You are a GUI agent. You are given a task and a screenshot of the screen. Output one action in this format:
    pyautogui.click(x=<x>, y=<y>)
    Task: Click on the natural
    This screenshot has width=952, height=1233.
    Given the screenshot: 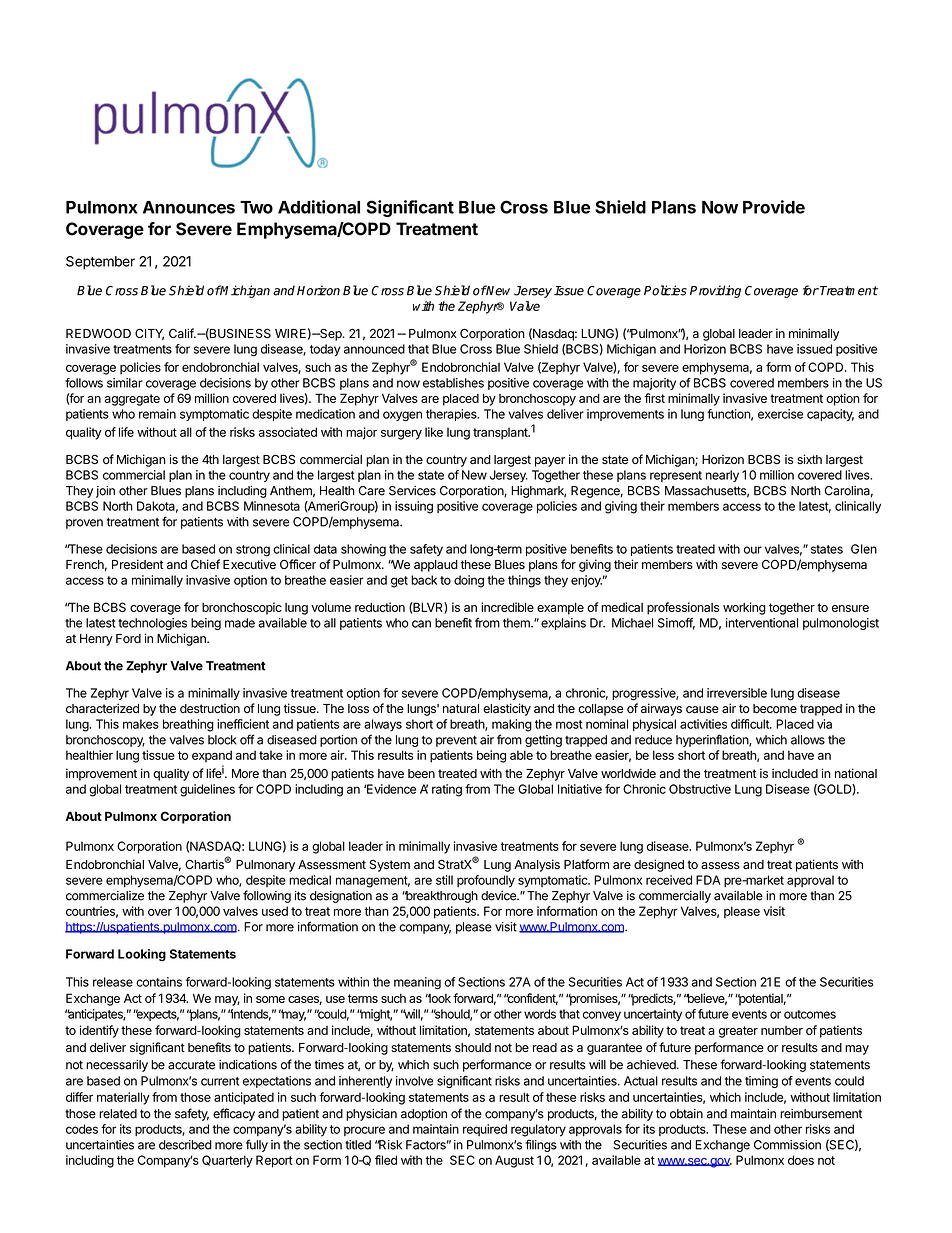 What is the action you would take?
    pyautogui.click(x=461, y=708)
